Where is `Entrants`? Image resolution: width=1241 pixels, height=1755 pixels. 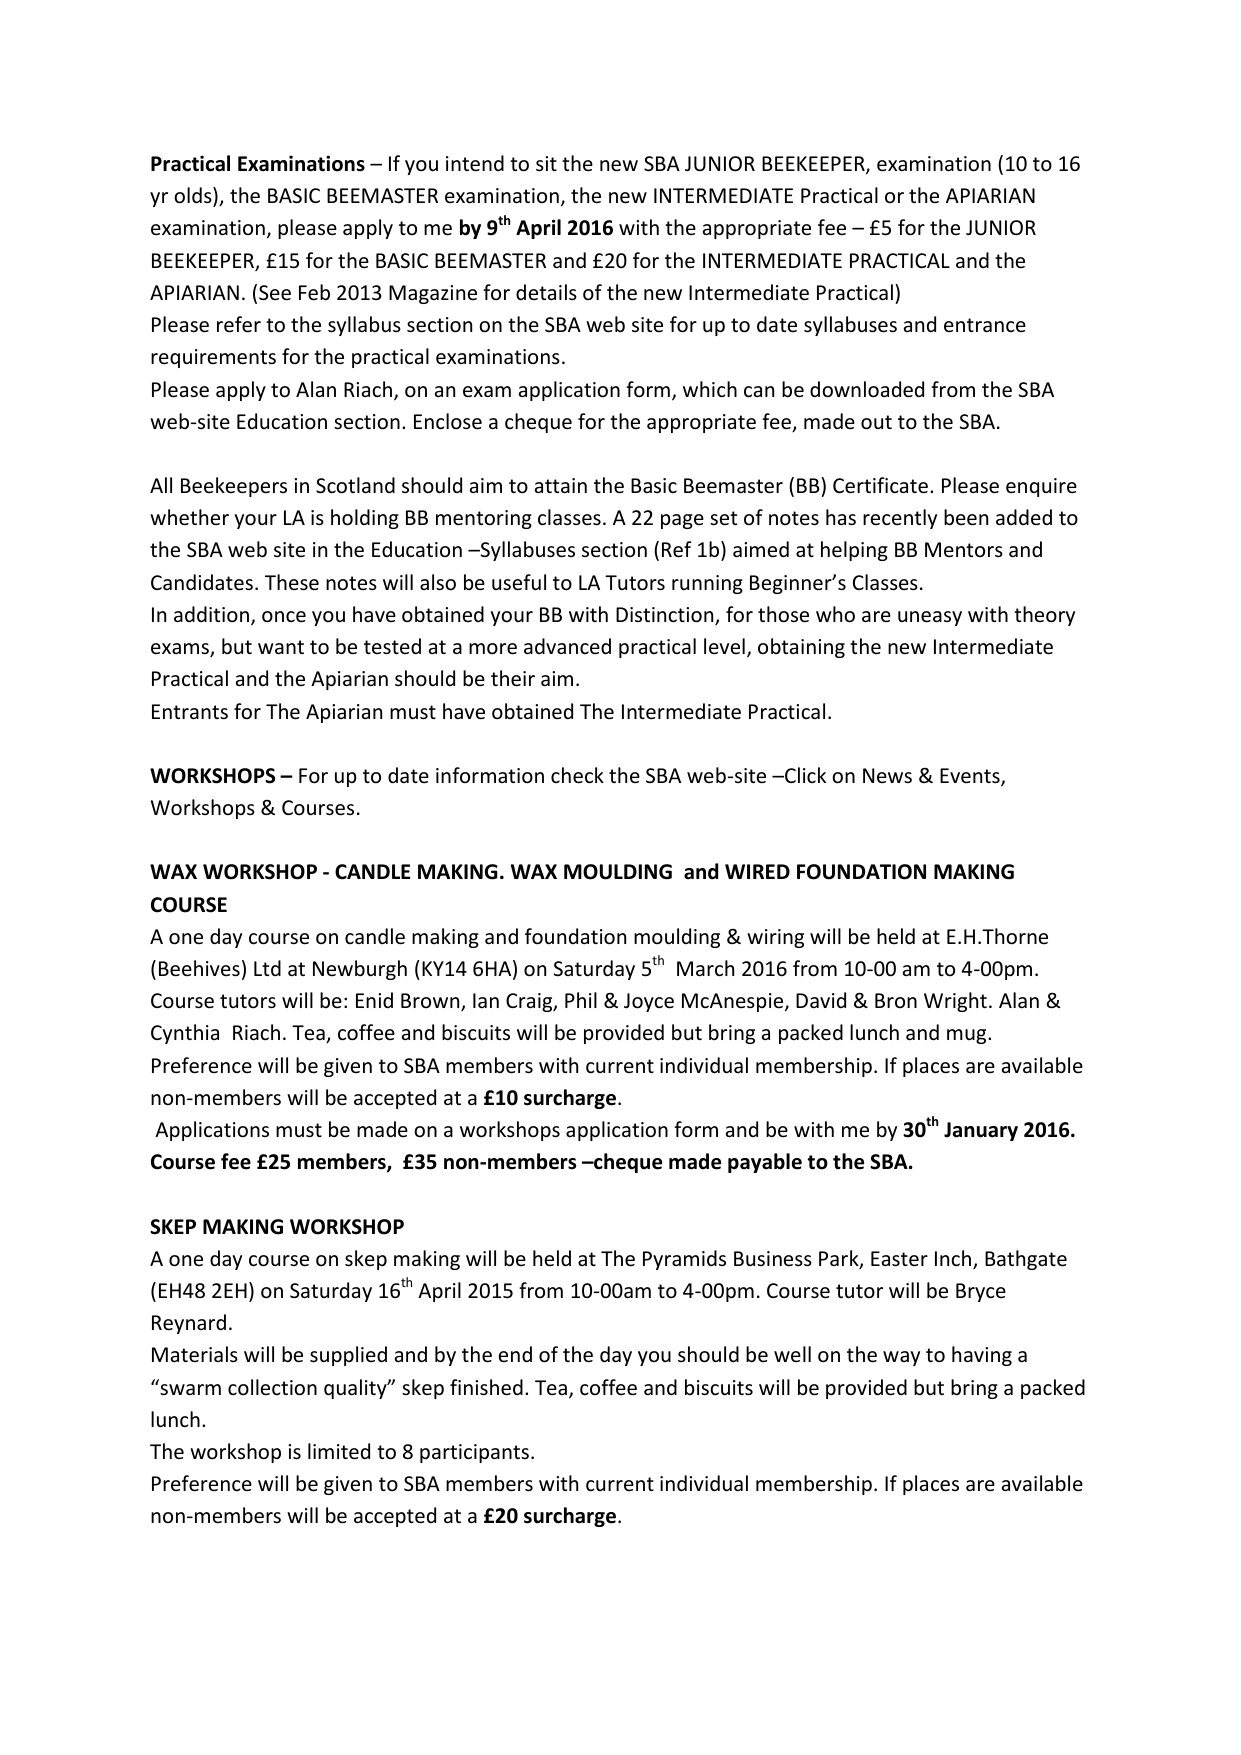
Entrants is located at coordinates (190, 711).
